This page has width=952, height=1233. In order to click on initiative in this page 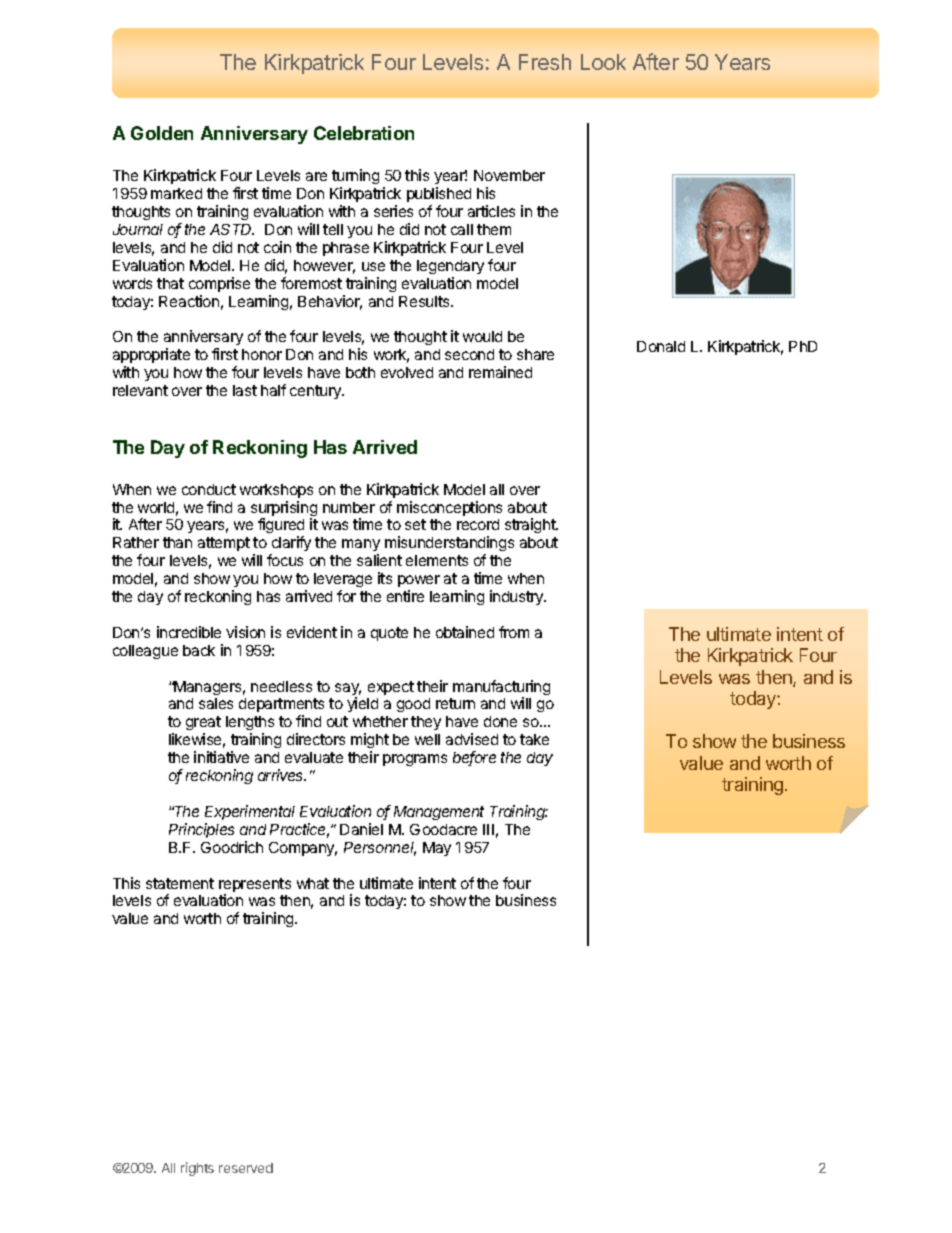, I will do `click(221, 757)`.
